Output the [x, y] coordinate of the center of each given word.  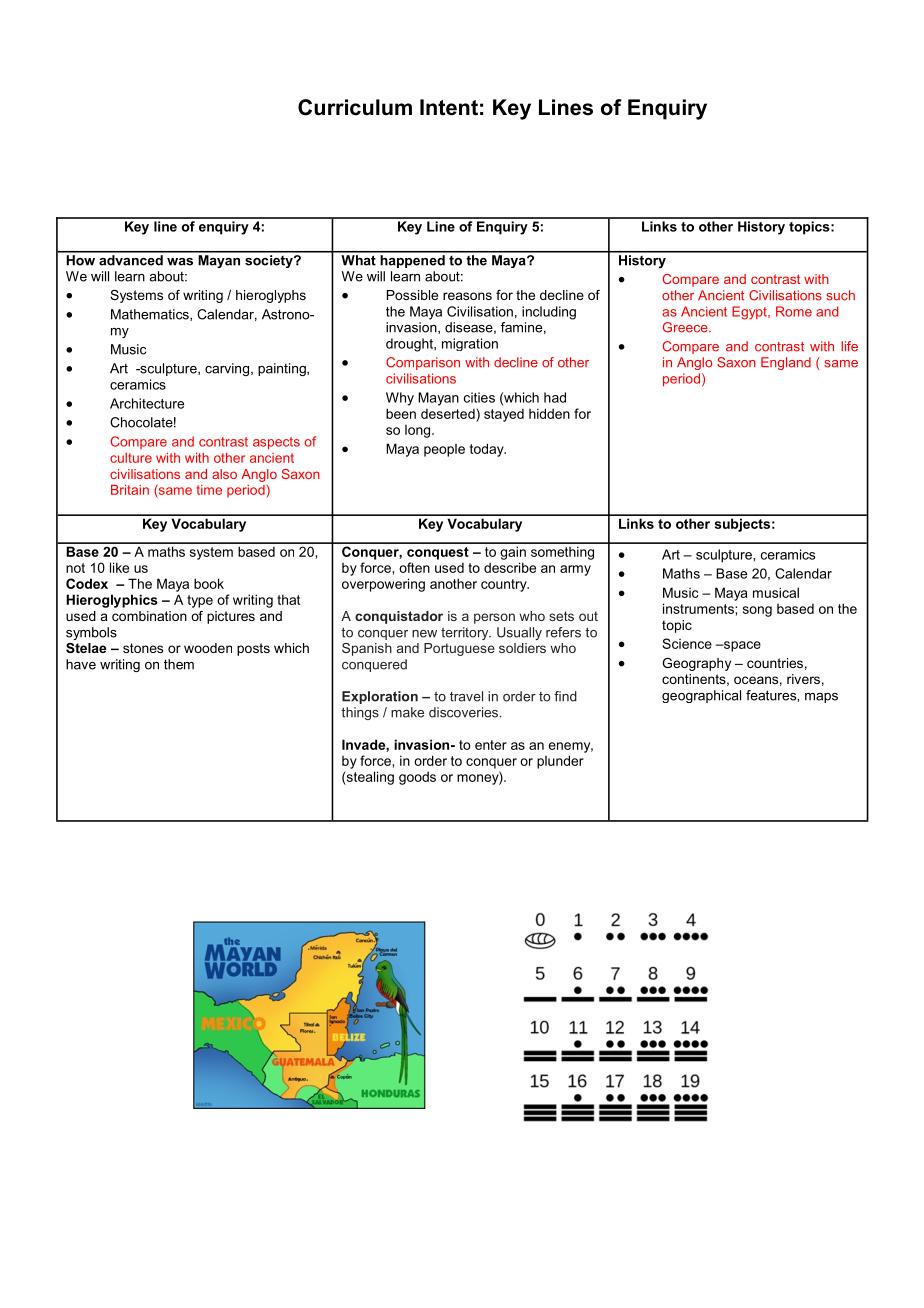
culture [131, 458]
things [360, 713]
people [444, 450]
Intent [449, 107]
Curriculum [355, 107]
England [786, 363]
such [840, 295]
